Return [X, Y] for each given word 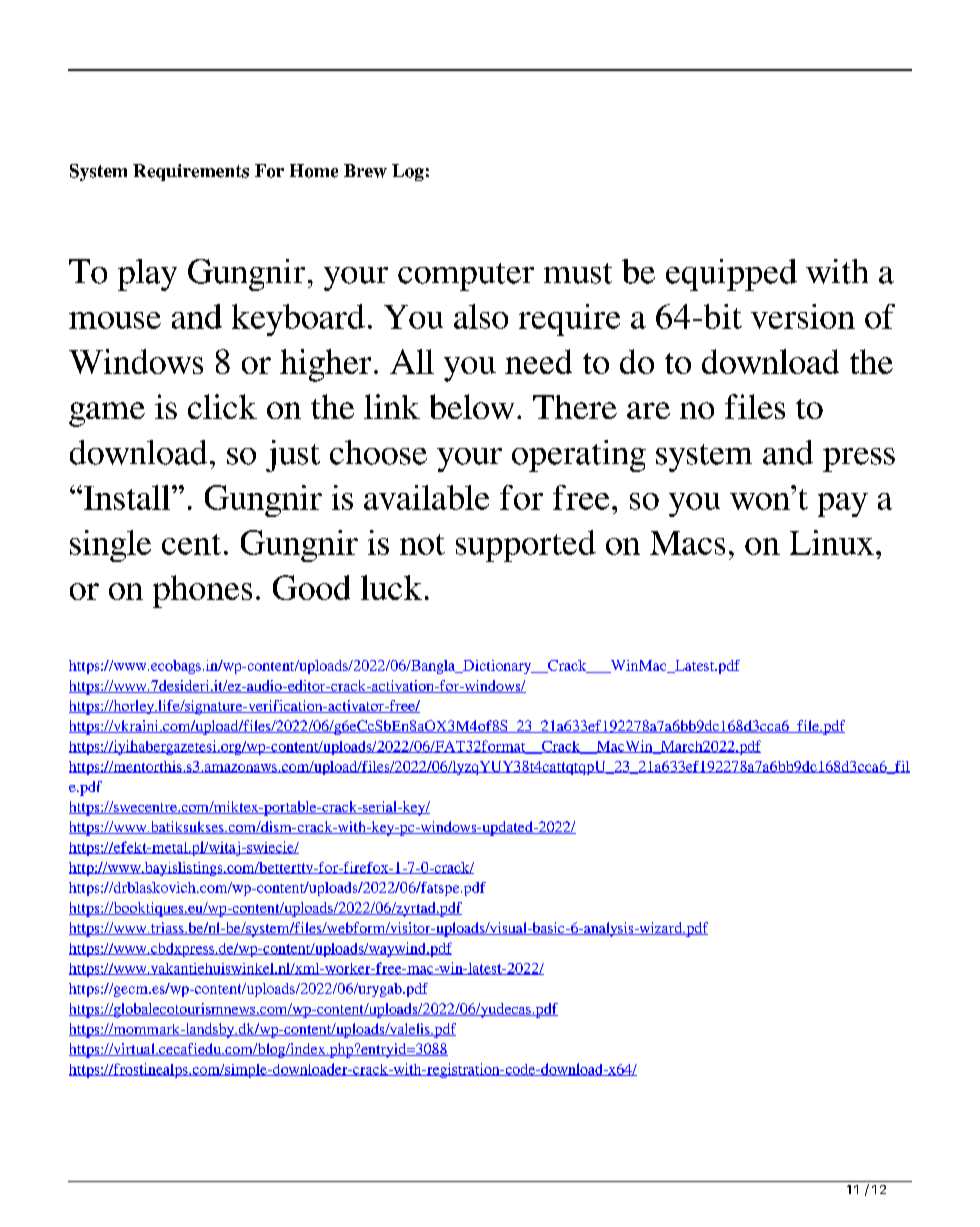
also [481, 316]
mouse [115, 320]
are [648, 410]
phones [202, 591]
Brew [365, 171]
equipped [731, 275]
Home [314, 171]
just [293, 456]
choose [378, 452]
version [803, 316]
